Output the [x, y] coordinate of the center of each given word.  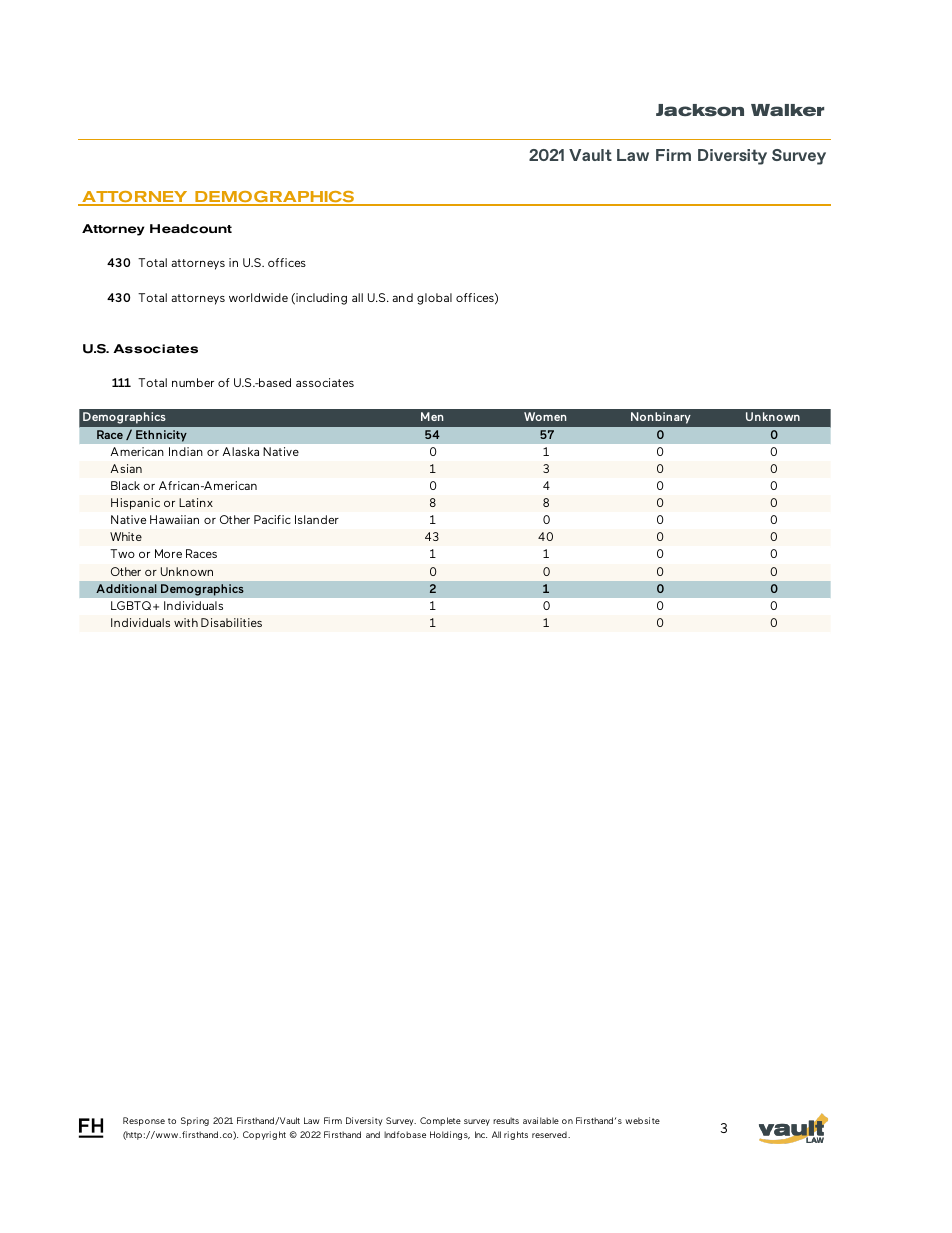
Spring [195, 1121]
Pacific [272, 519]
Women [545, 416]
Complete [440, 1121]
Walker [787, 110]
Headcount [191, 229]
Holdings [450, 1135]
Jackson [700, 110]
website [642, 1120]
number [193, 382]
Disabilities [231, 622]
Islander [317, 519]
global [434, 299]
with [186, 622]
